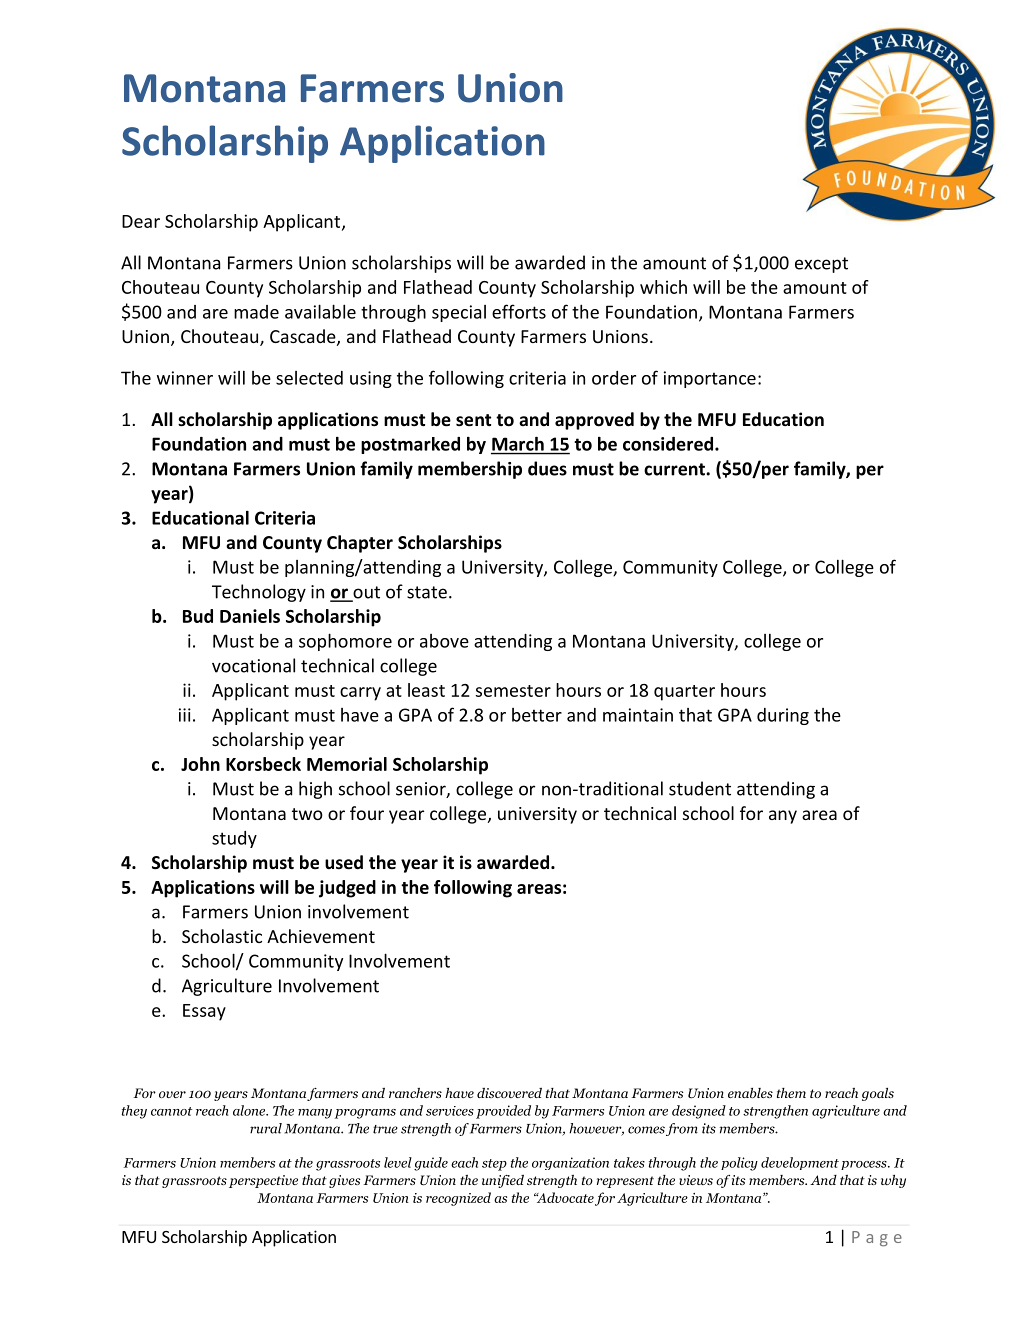  What do you see at coordinates (141, 221) in the image?
I see `Dear` at bounding box center [141, 221].
